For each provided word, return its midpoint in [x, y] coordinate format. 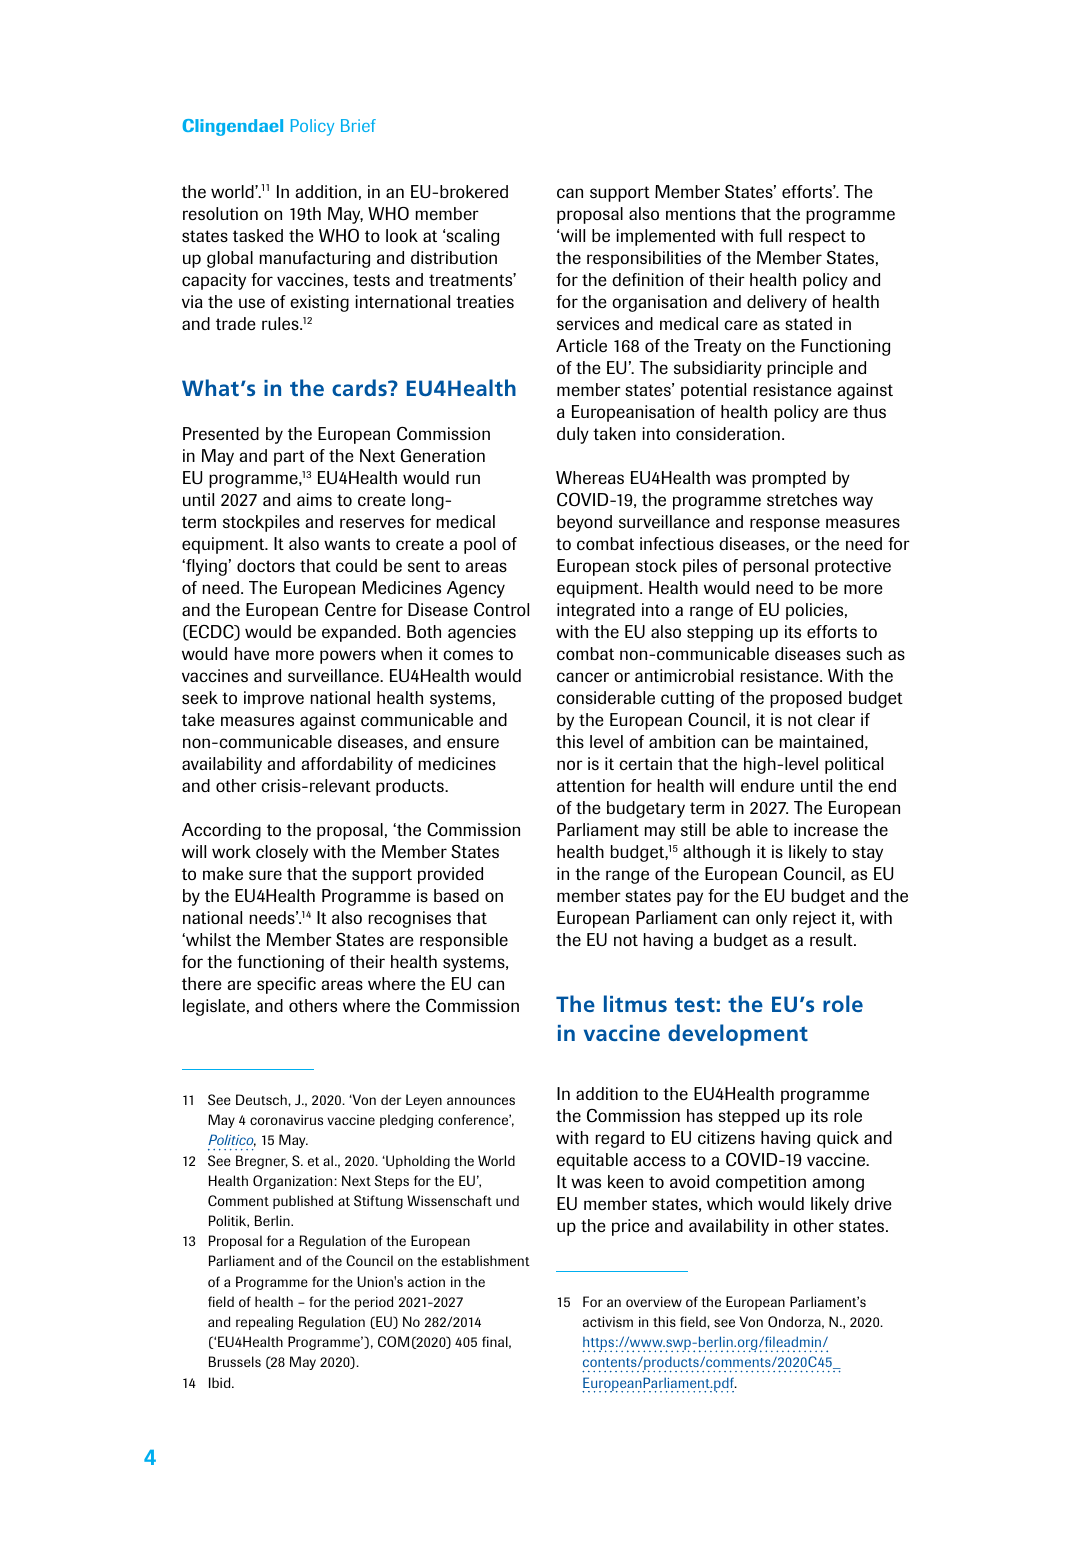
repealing [264, 1323]
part [289, 458]
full [770, 235]
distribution [454, 257]
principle [800, 369]
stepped [748, 1117]
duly [573, 435]
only [771, 919]
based [456, 895]
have [252, 653]
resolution [220, 213]
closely [282, 853]
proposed [806, 699]
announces [481, 1101]
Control [501, 610]
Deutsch [262, 1099]
